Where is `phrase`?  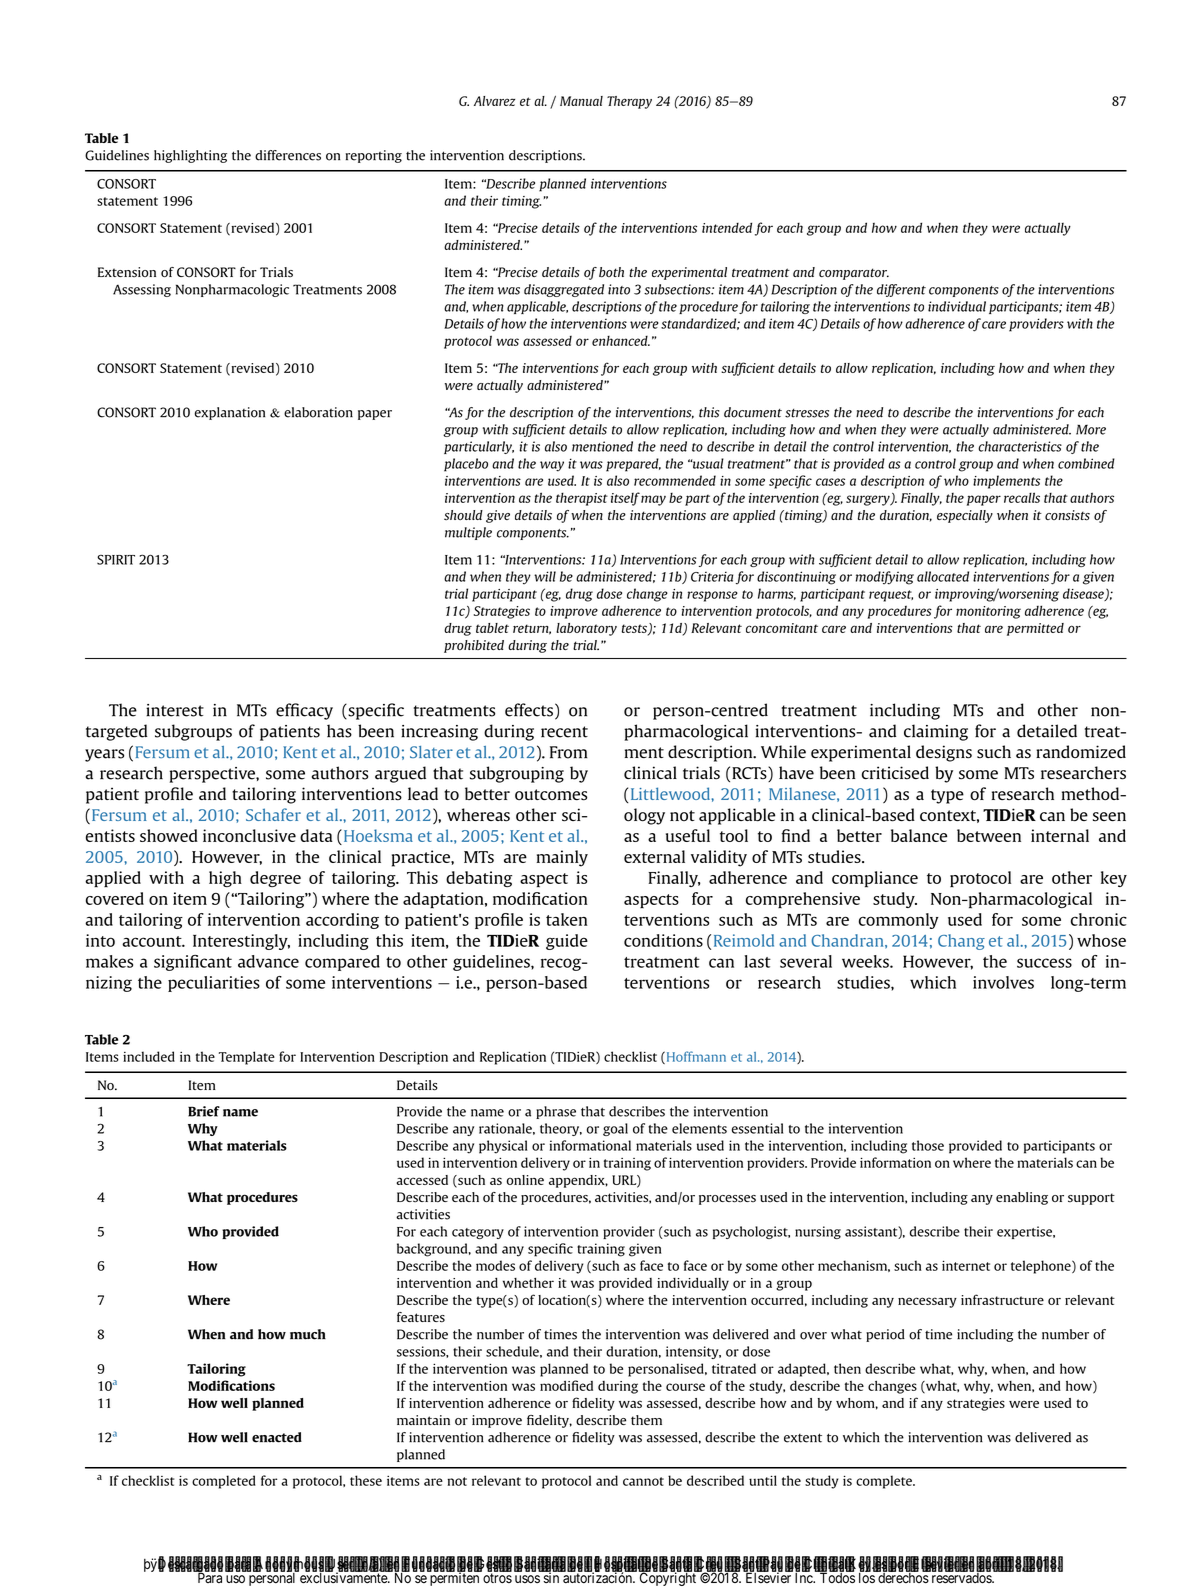 phrase is located at coordinates (556, 1112).
